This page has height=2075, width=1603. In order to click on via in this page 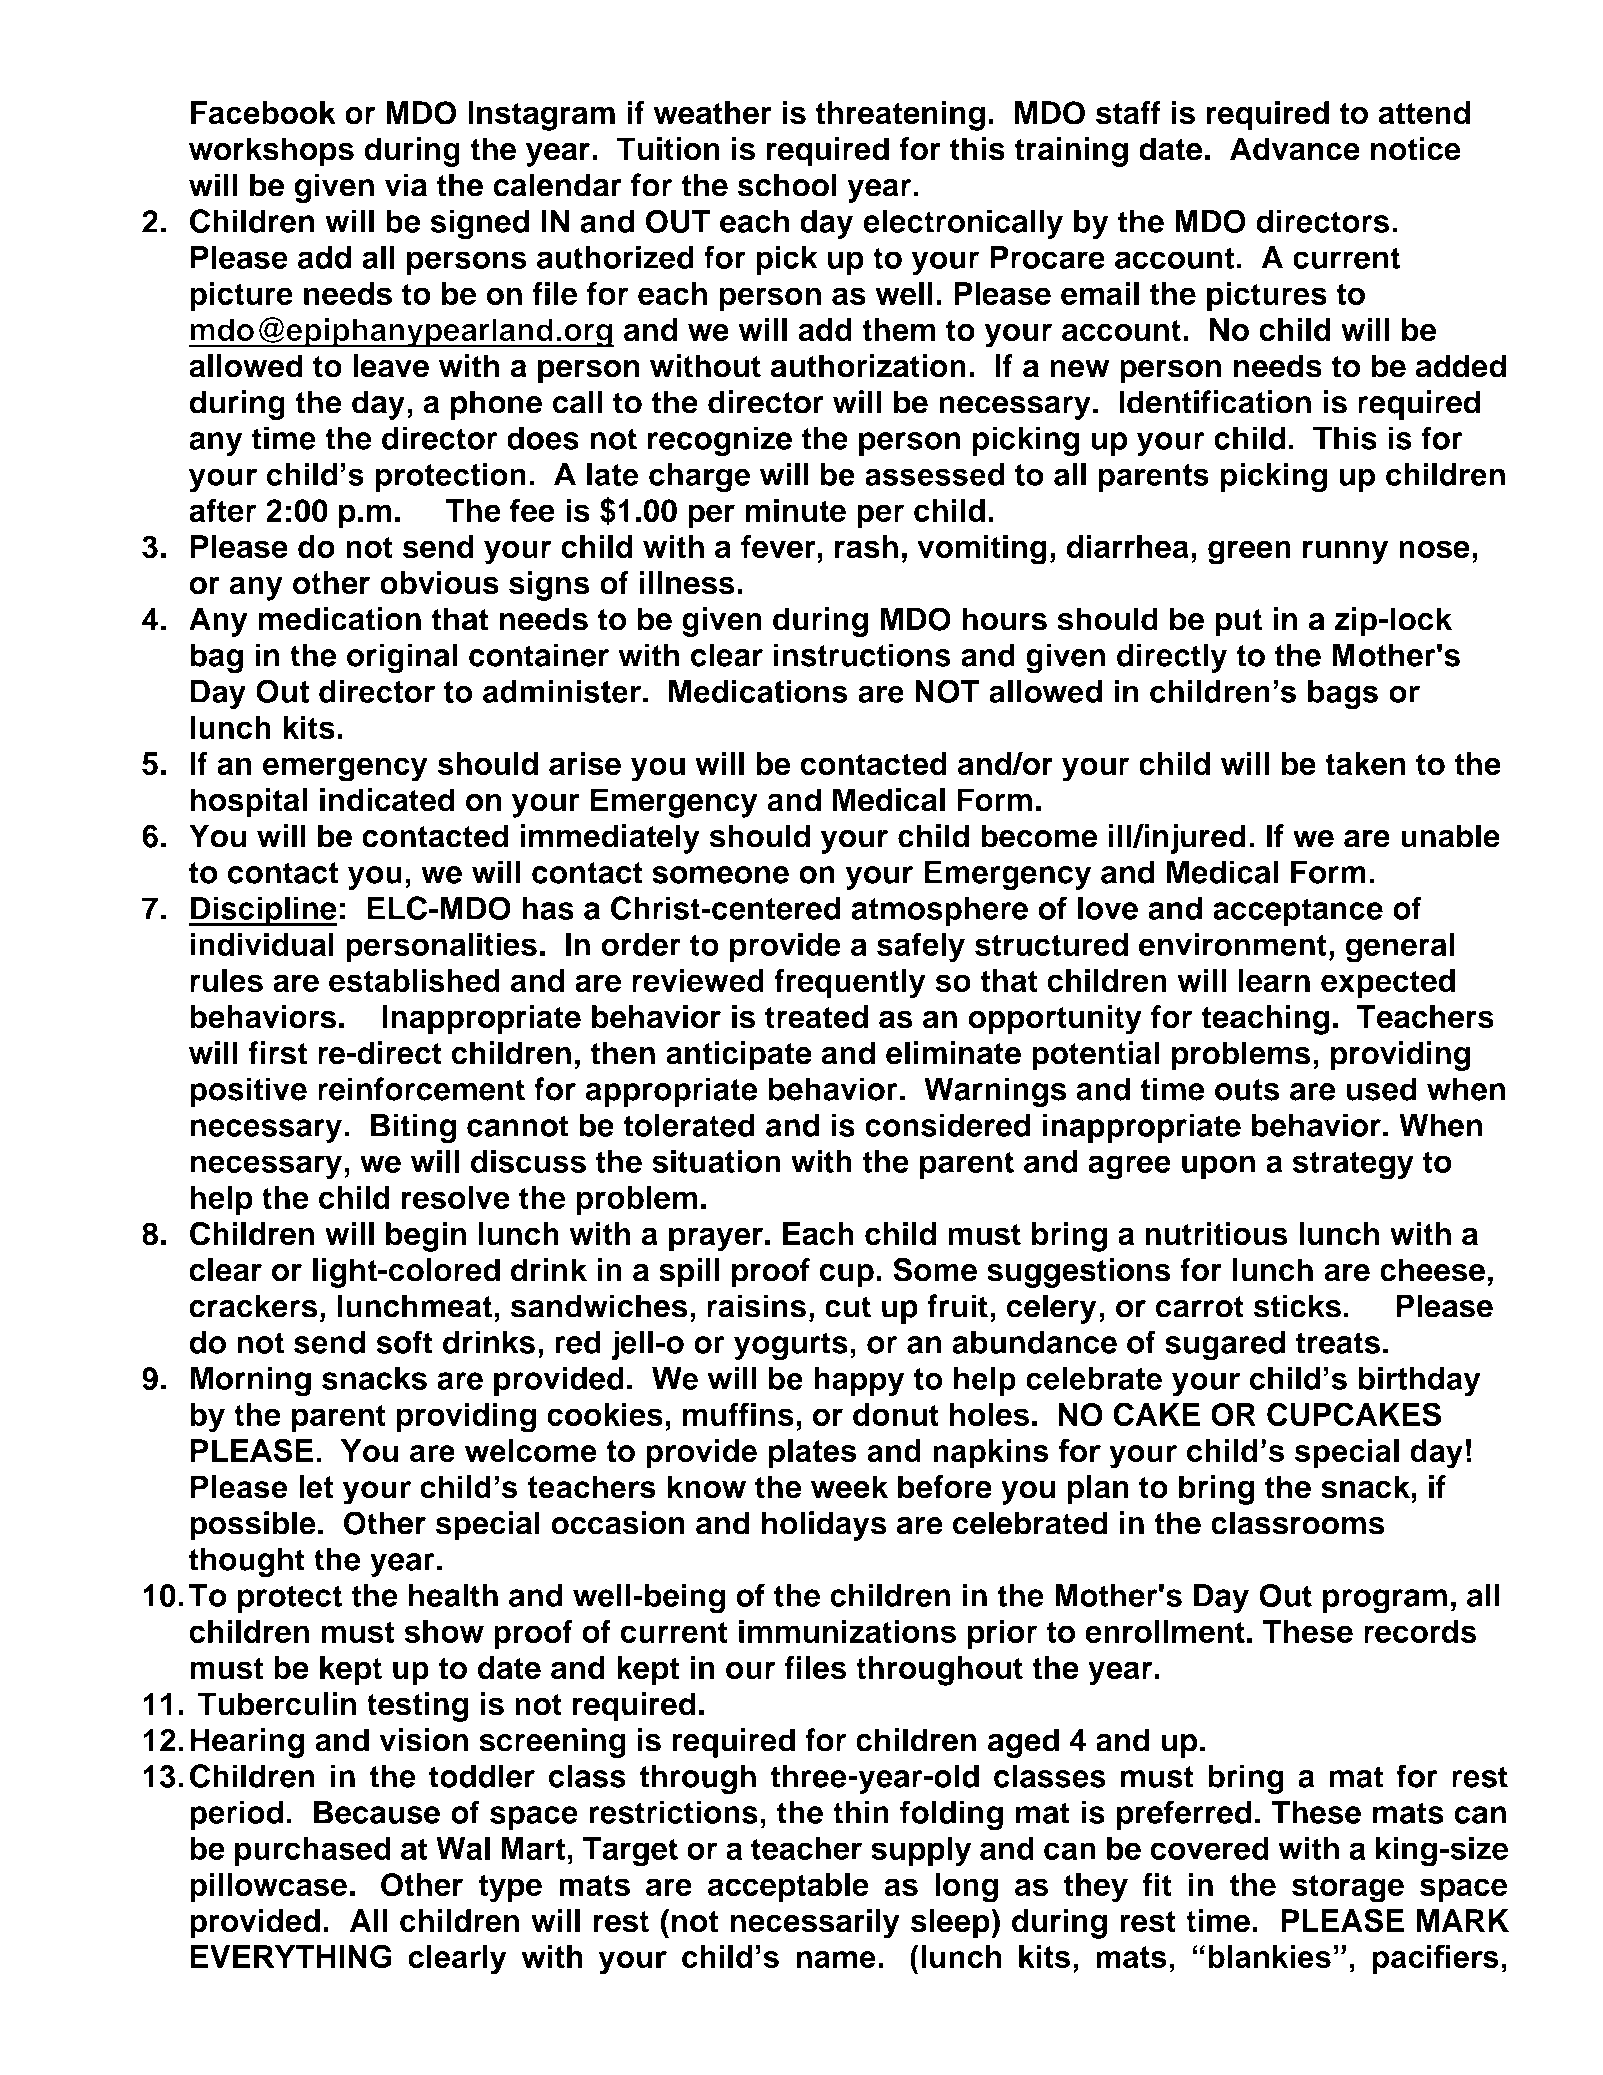, I will do `click(406, 185)`.
